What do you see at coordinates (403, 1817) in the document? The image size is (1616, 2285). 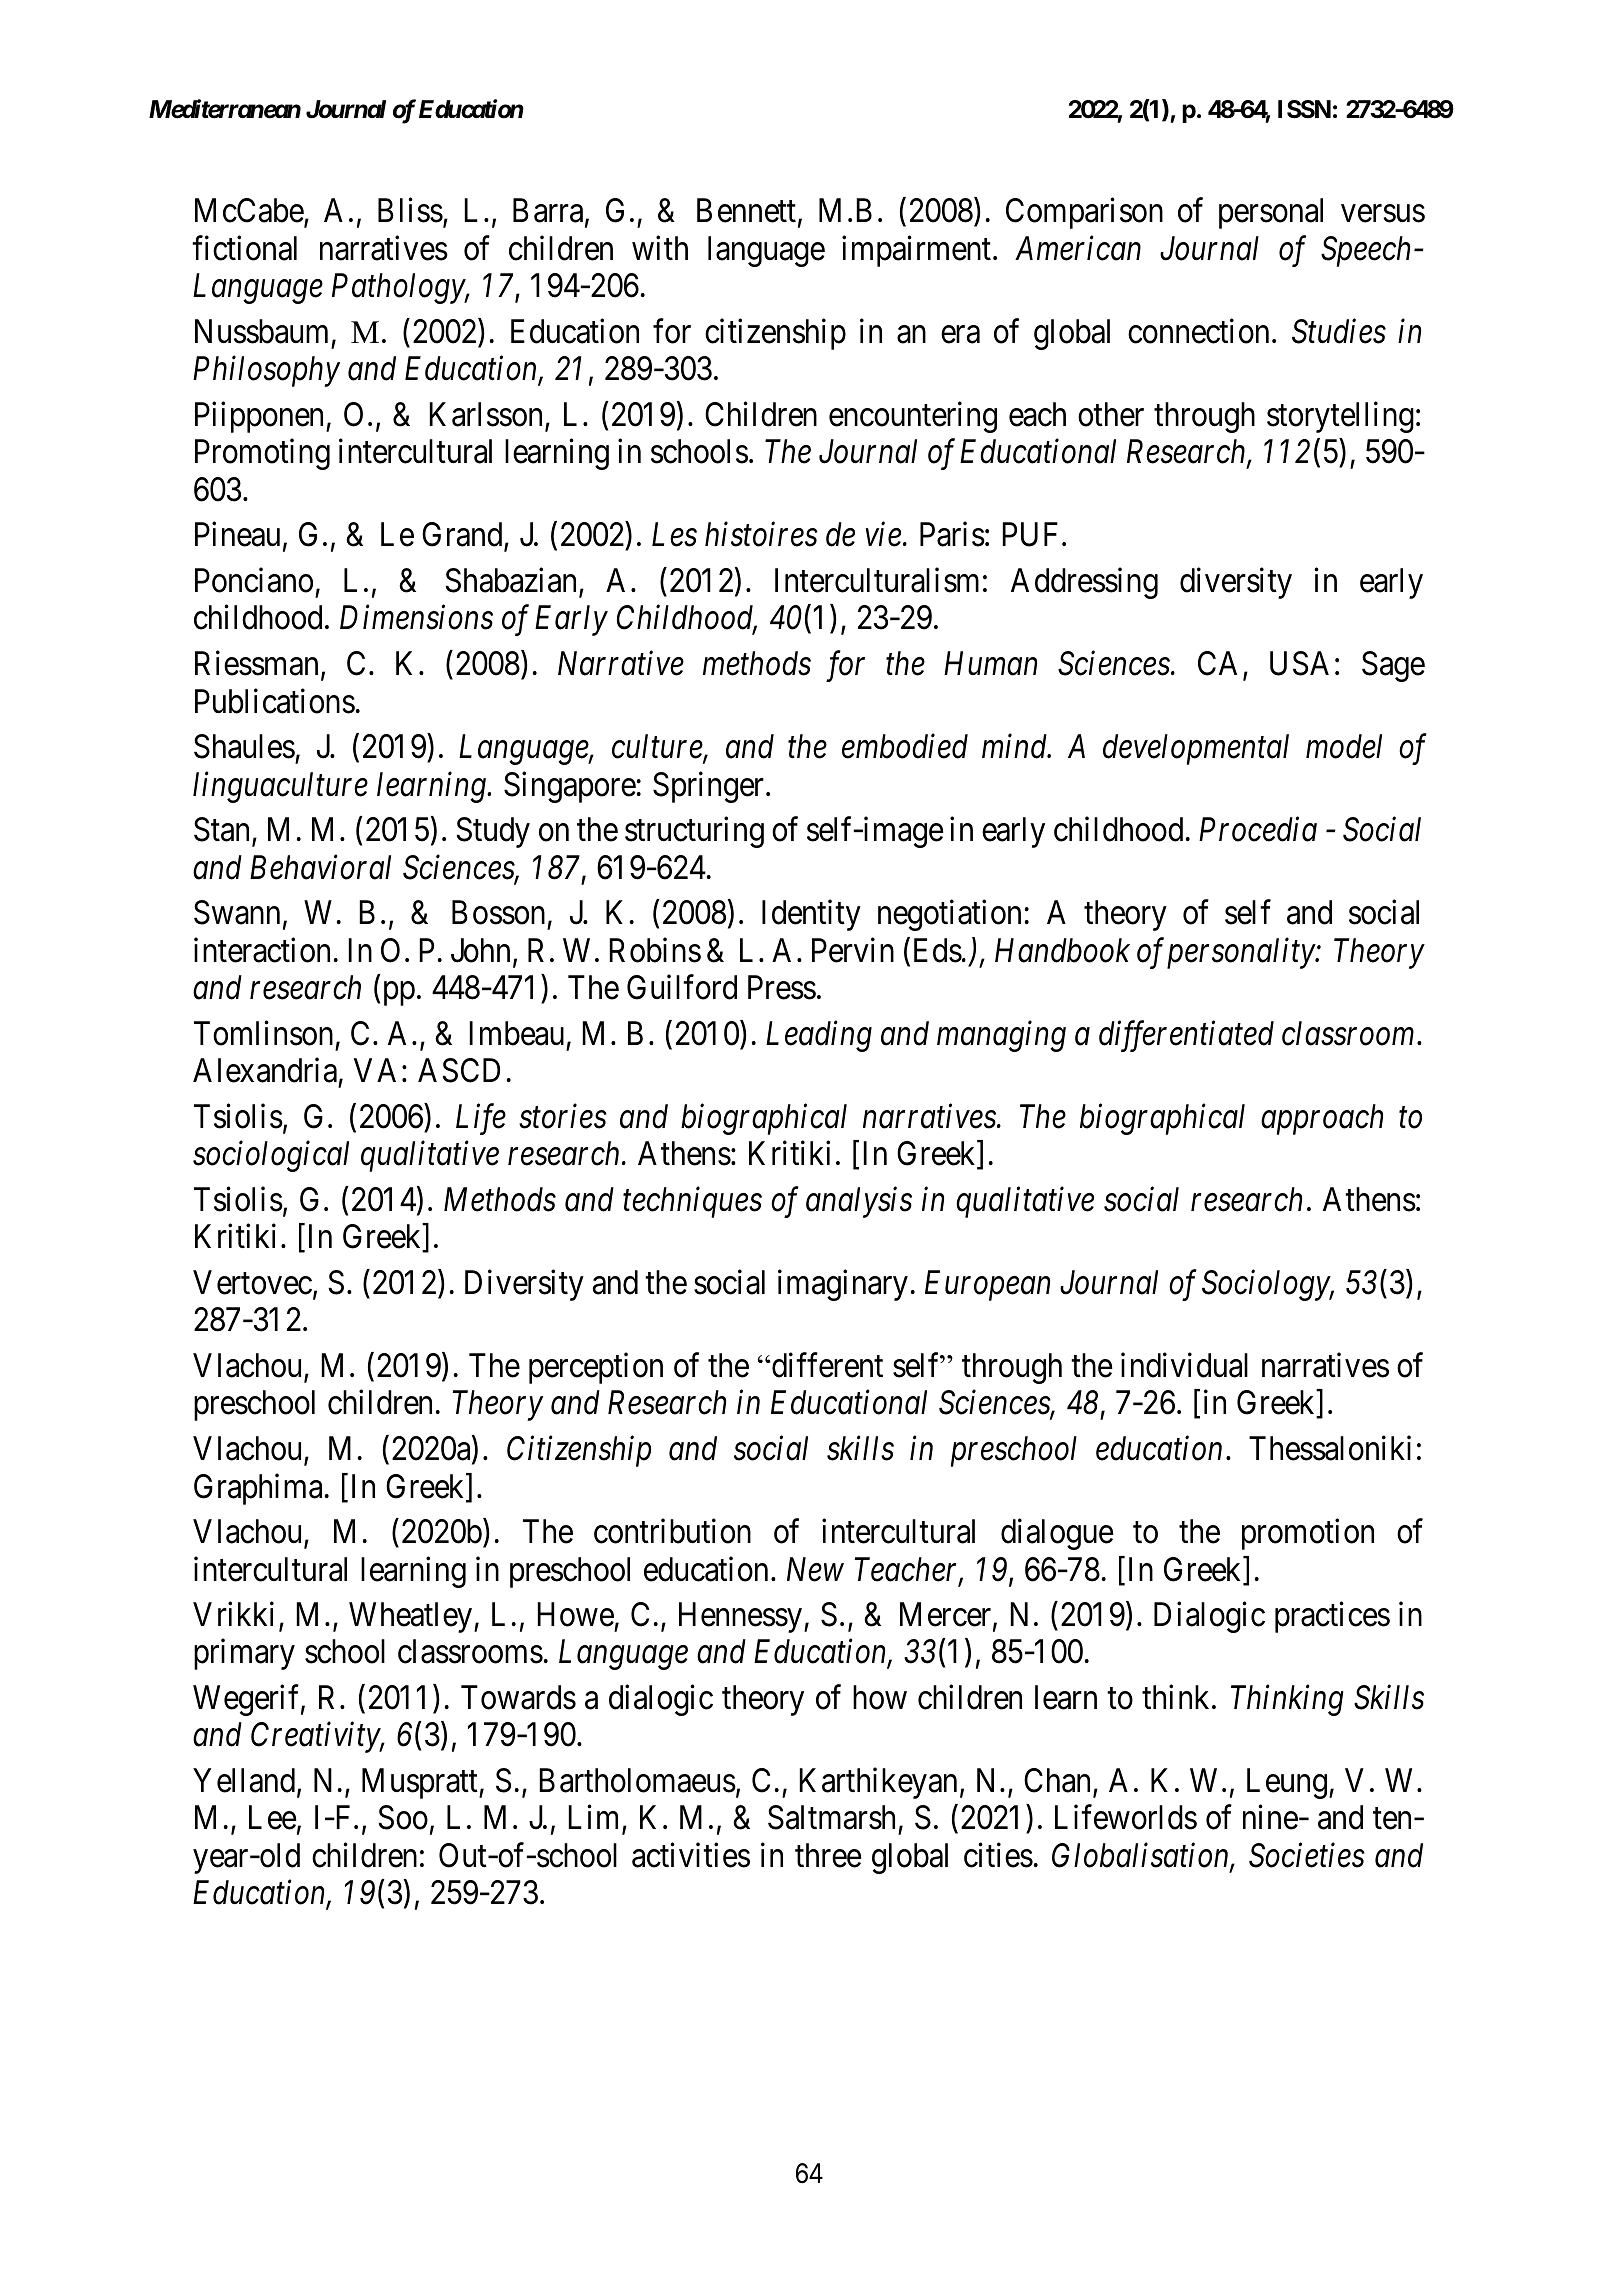 I see `Soo` at bounding box center [403, 1817].
